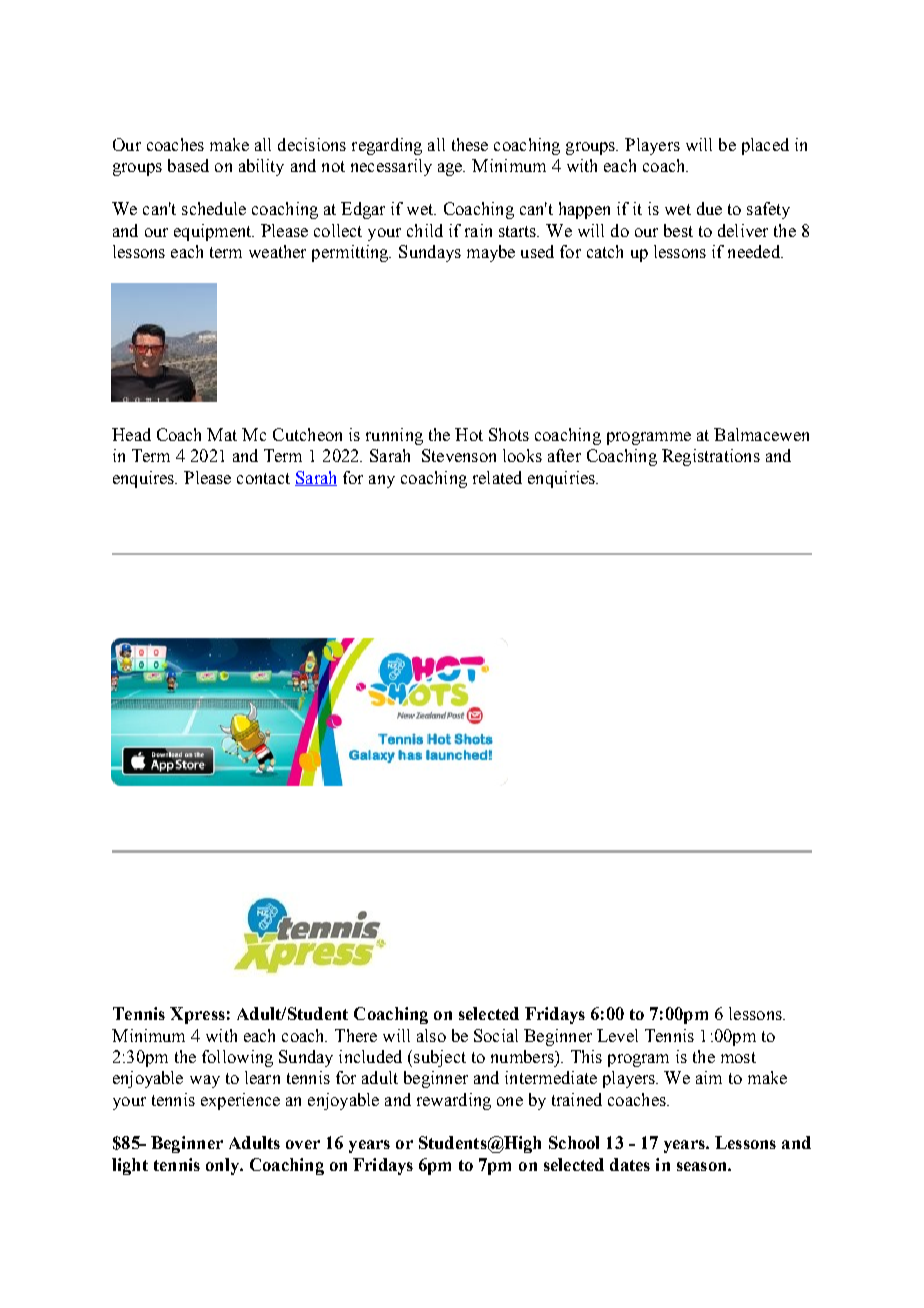 Image resolution: width=924 pixels, height=1308 pixels. I want to click on age, so click(451, 169).
